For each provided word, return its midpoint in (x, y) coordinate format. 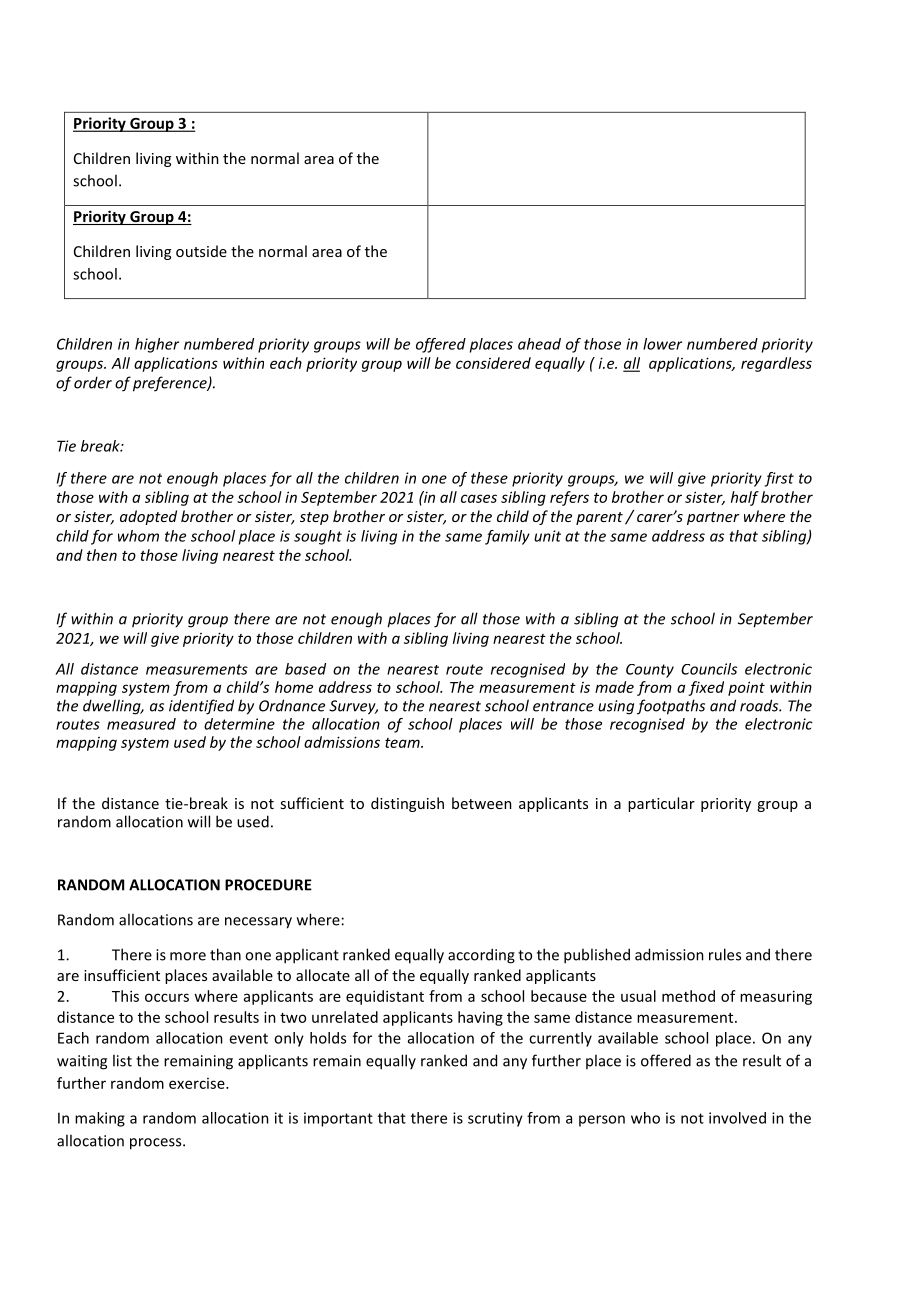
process (157, 1144)
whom (138, 536)
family (507, 537)
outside (201, 251)
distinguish (407, 804)
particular (661, 804)
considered (493, 363)
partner (713, 518)
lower (662, 344)
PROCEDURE (268, 885)
